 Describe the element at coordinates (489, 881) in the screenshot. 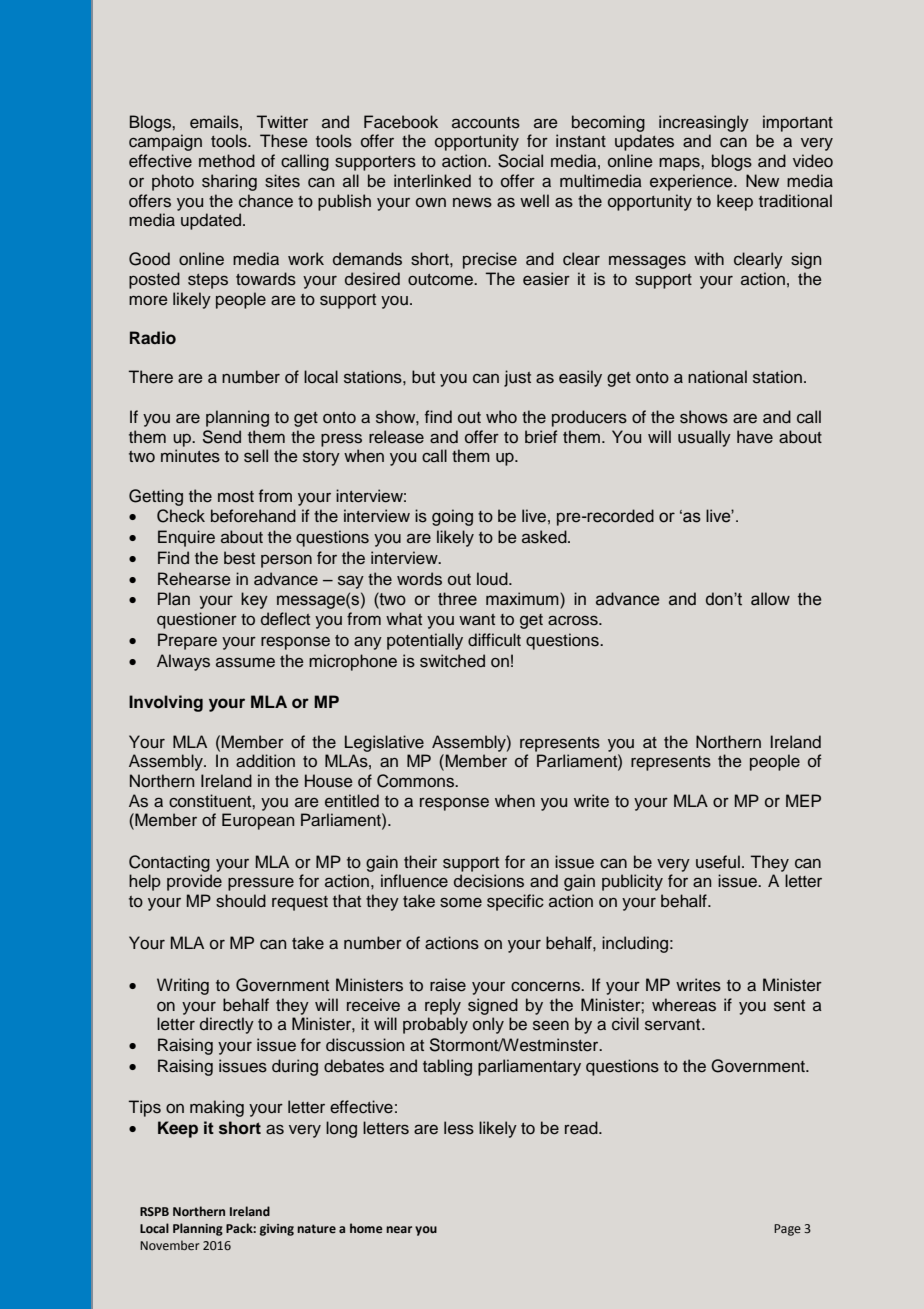

I see `decisions` at that location.
